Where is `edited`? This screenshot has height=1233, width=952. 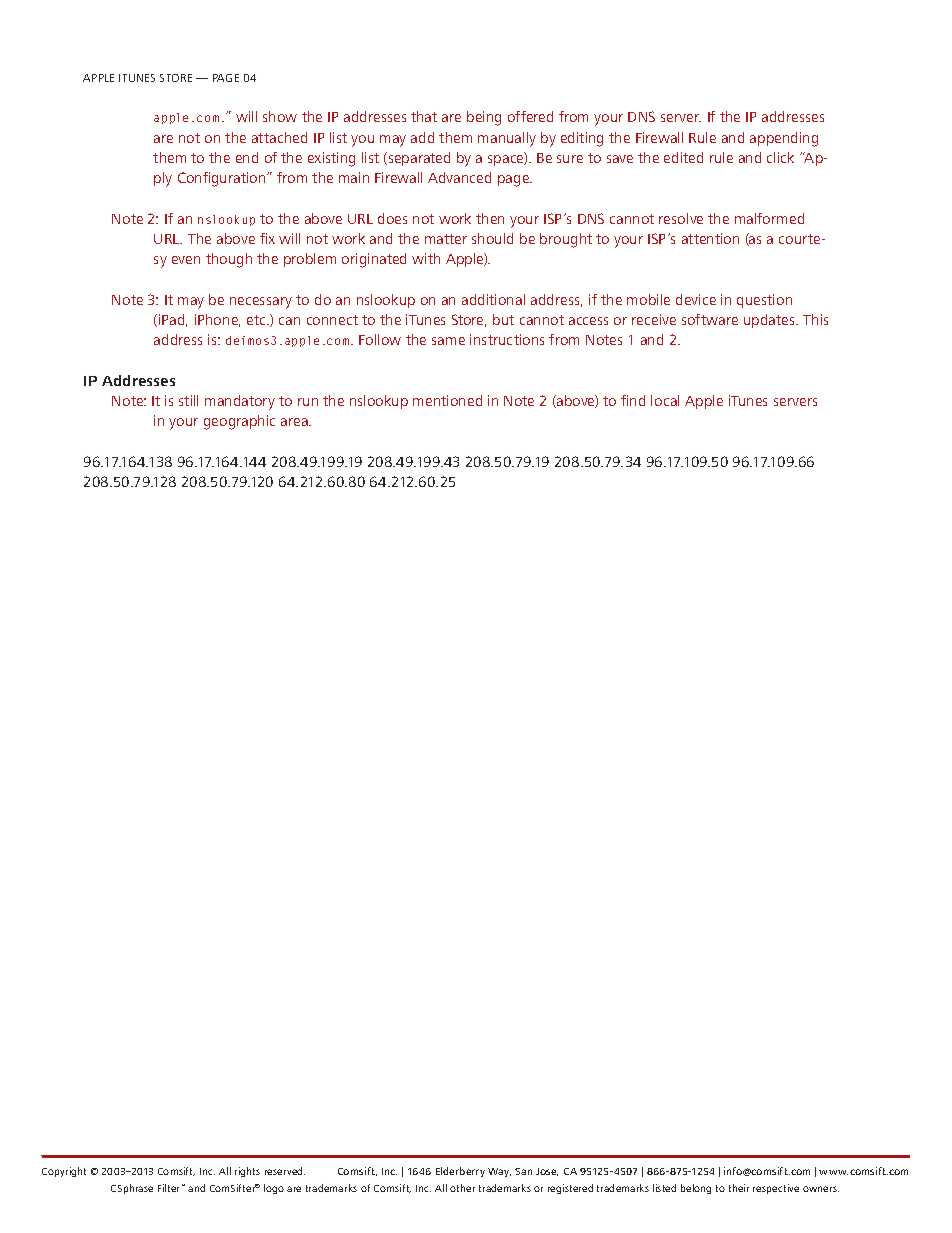
edited is located at coordinates (683, 157).
